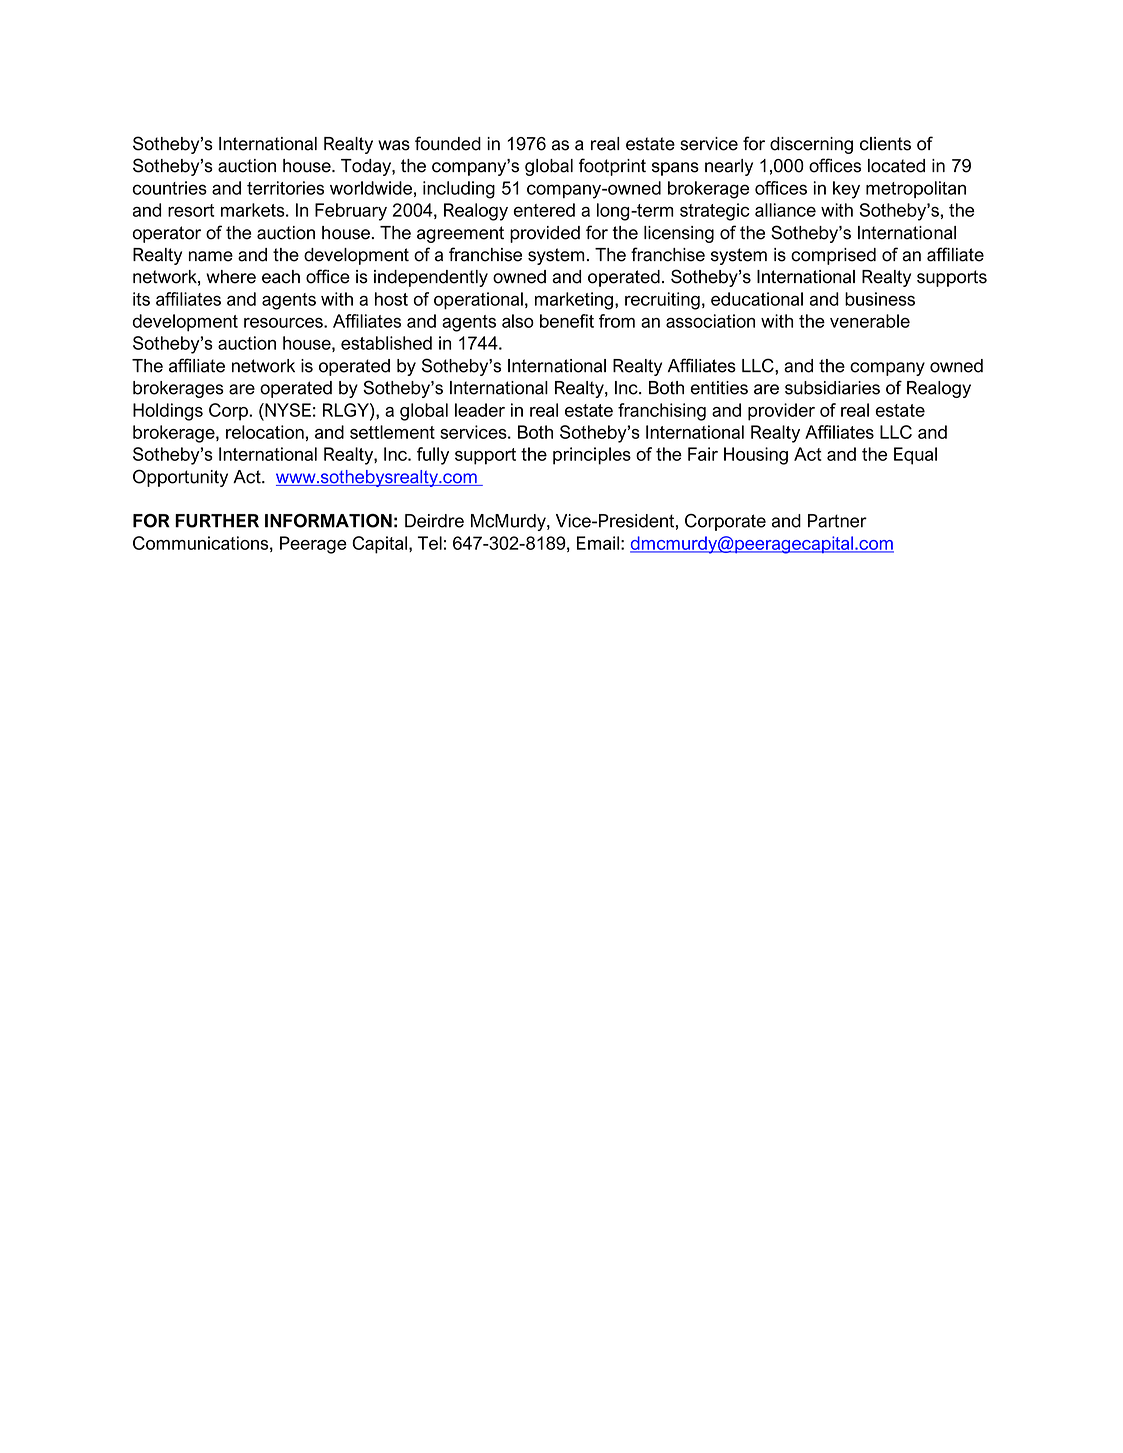 The width and height of the image is (1123, 1453). I want to click on discerning, so click(811, 145).
